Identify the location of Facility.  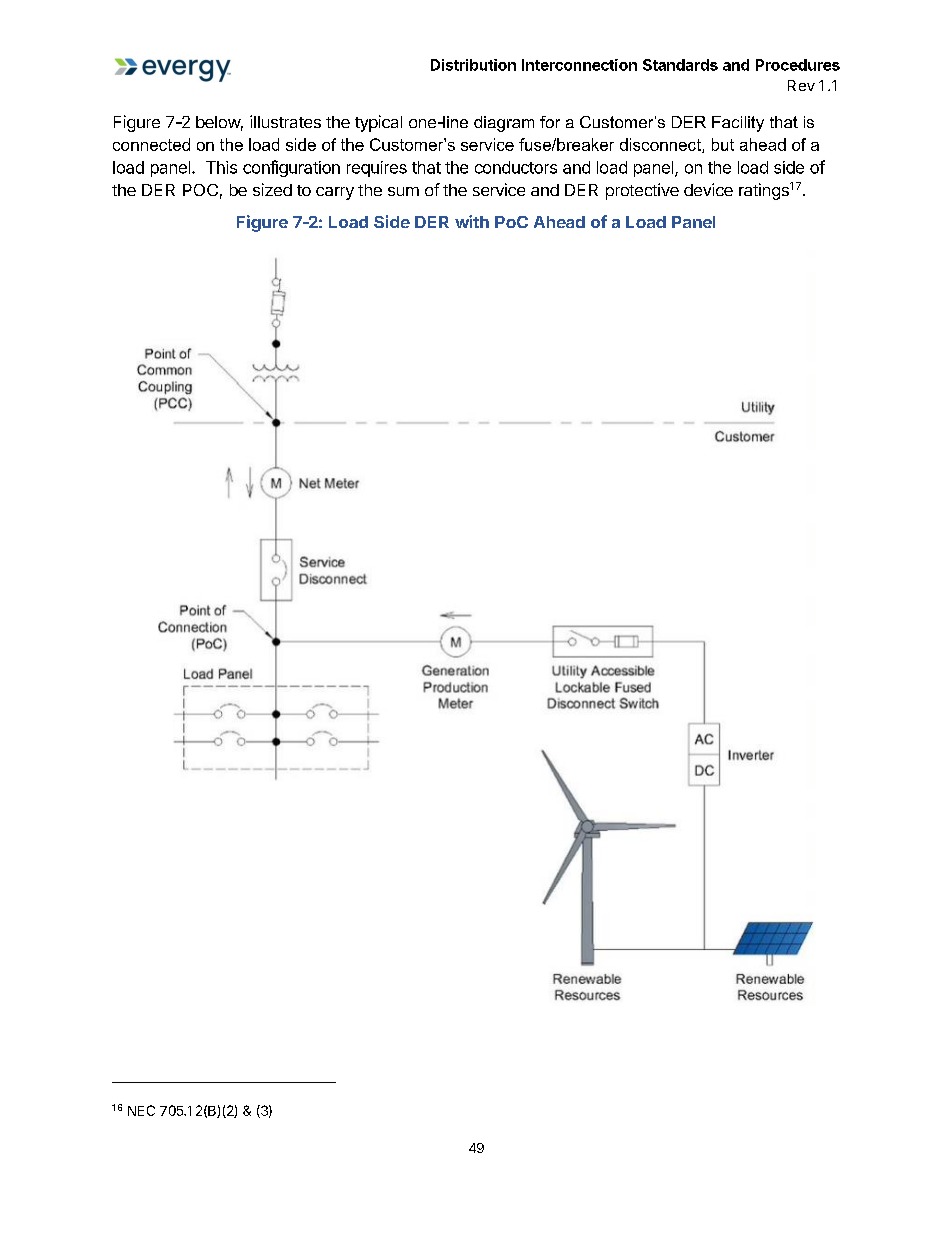
(738, 124).
